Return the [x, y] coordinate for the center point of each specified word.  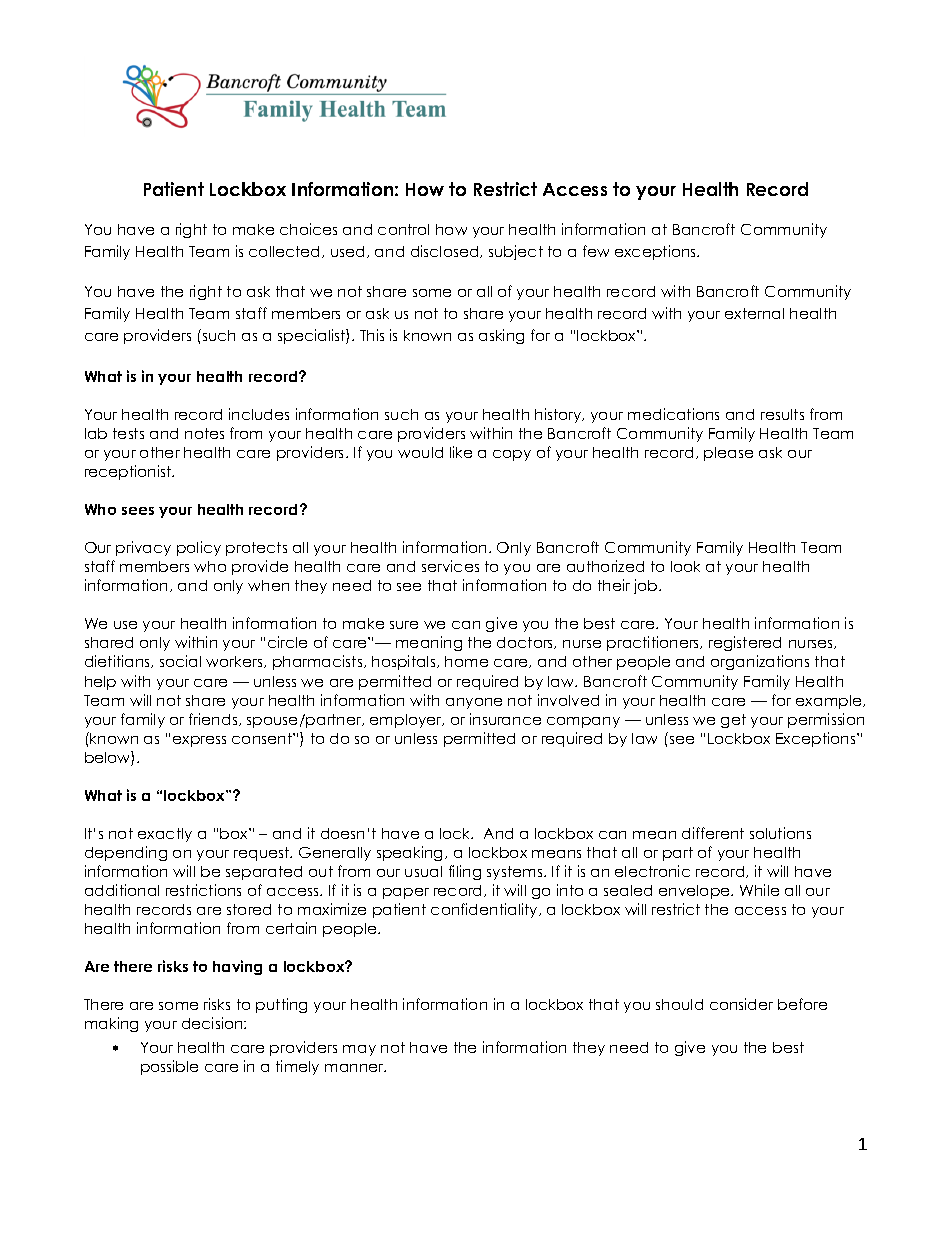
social [180, 661]
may [359, 1050]
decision [213, 1023]
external [754, 313]
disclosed [446, 251]
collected [286, 252]
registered [745, 643]
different [713, 833]
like [461, 452]
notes [204, 433]
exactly [165, 835]
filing [465, 872]
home [466, 661]
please [728, 454]
